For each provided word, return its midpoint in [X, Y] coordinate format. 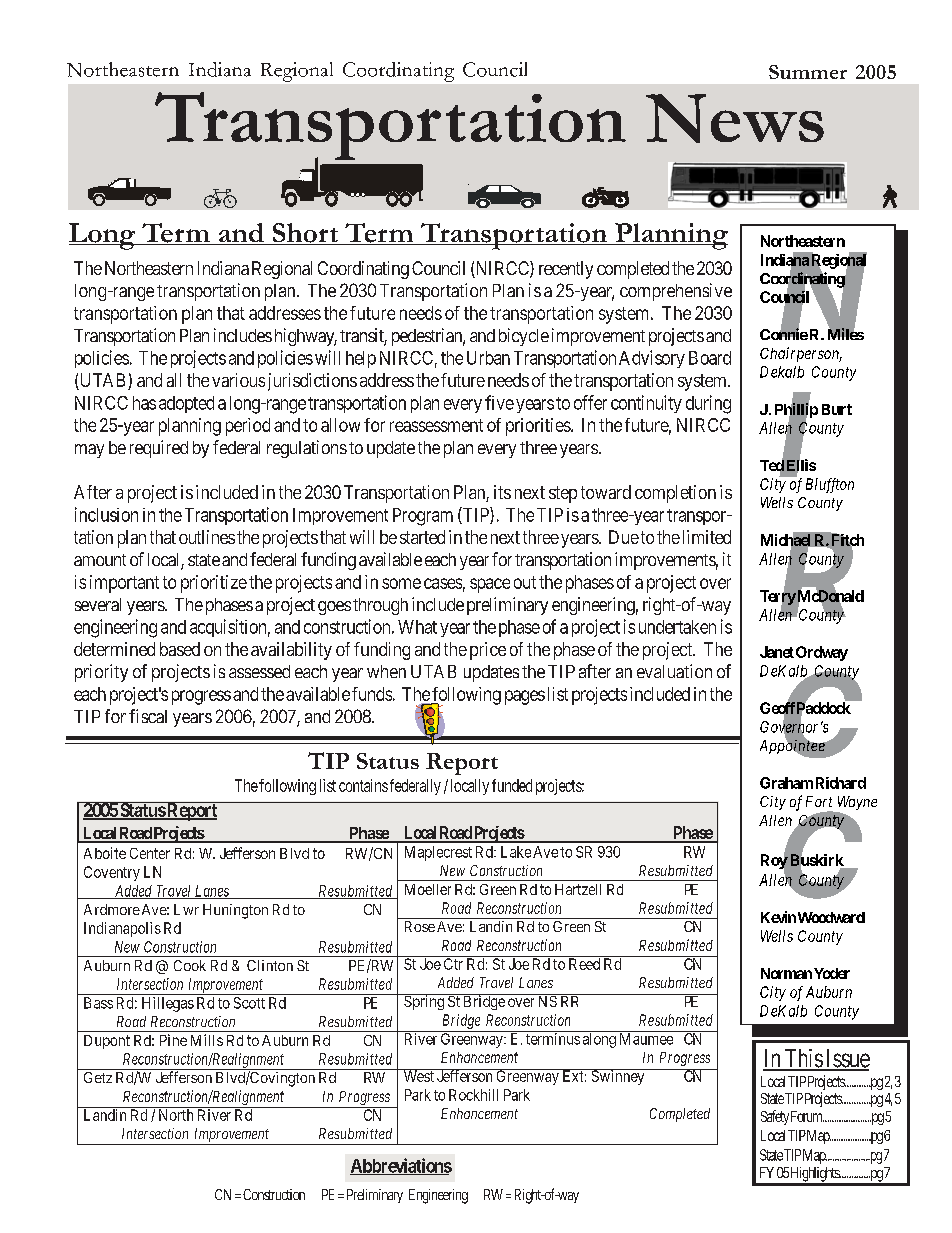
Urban [488, 358]
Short [305, 234]
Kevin [778, 917]
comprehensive [676, 292]
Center [150, 853]
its [502, 492]
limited [707, 537]
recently [566, 270]
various [238, 380]
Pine [173, 1040]
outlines [207, 537]
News [735, 118]
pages [525, 697]
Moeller [428, 889]
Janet [777, 652]
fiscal [148, 716]
